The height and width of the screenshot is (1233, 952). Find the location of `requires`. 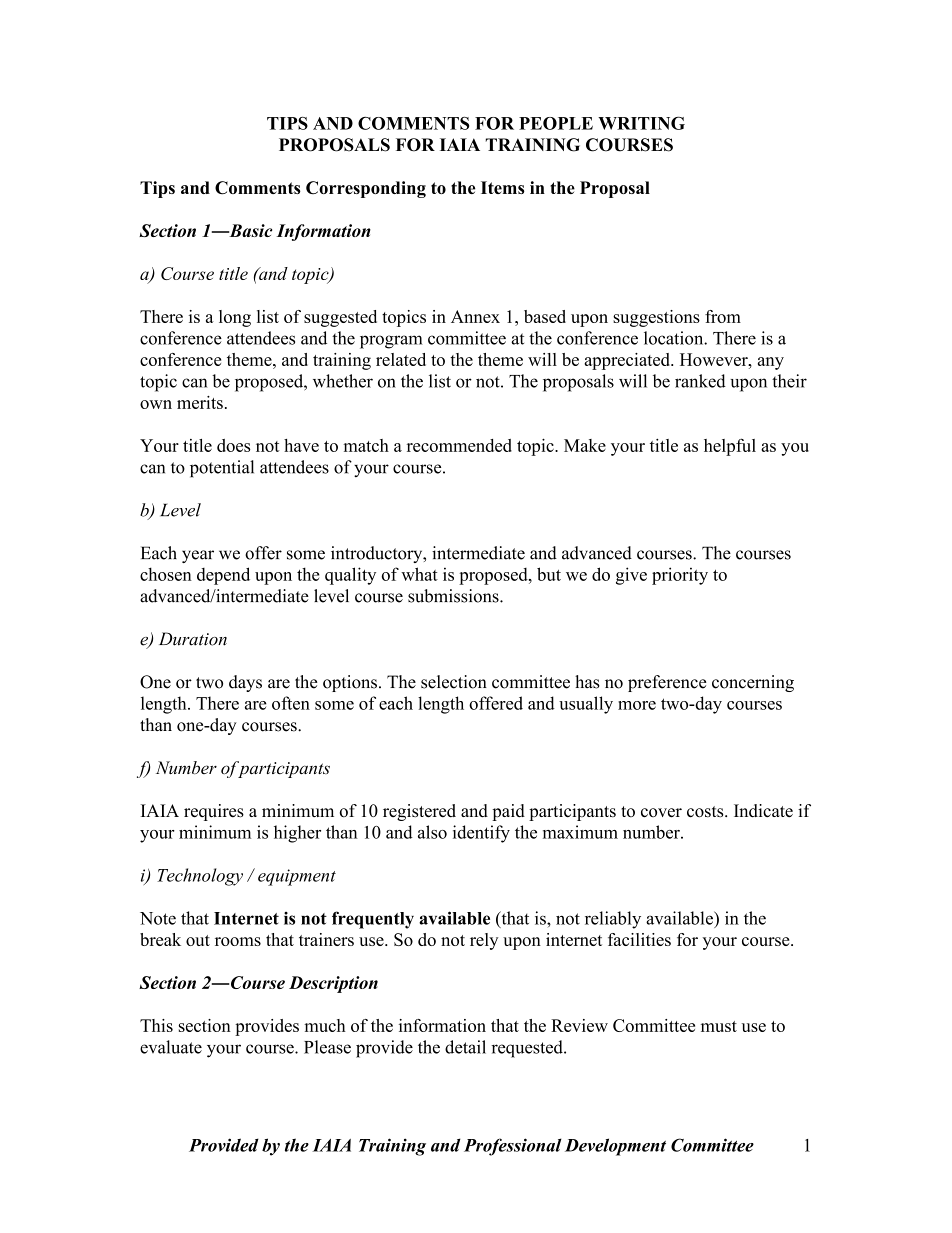

requires is located at coordinates (214, 812).
